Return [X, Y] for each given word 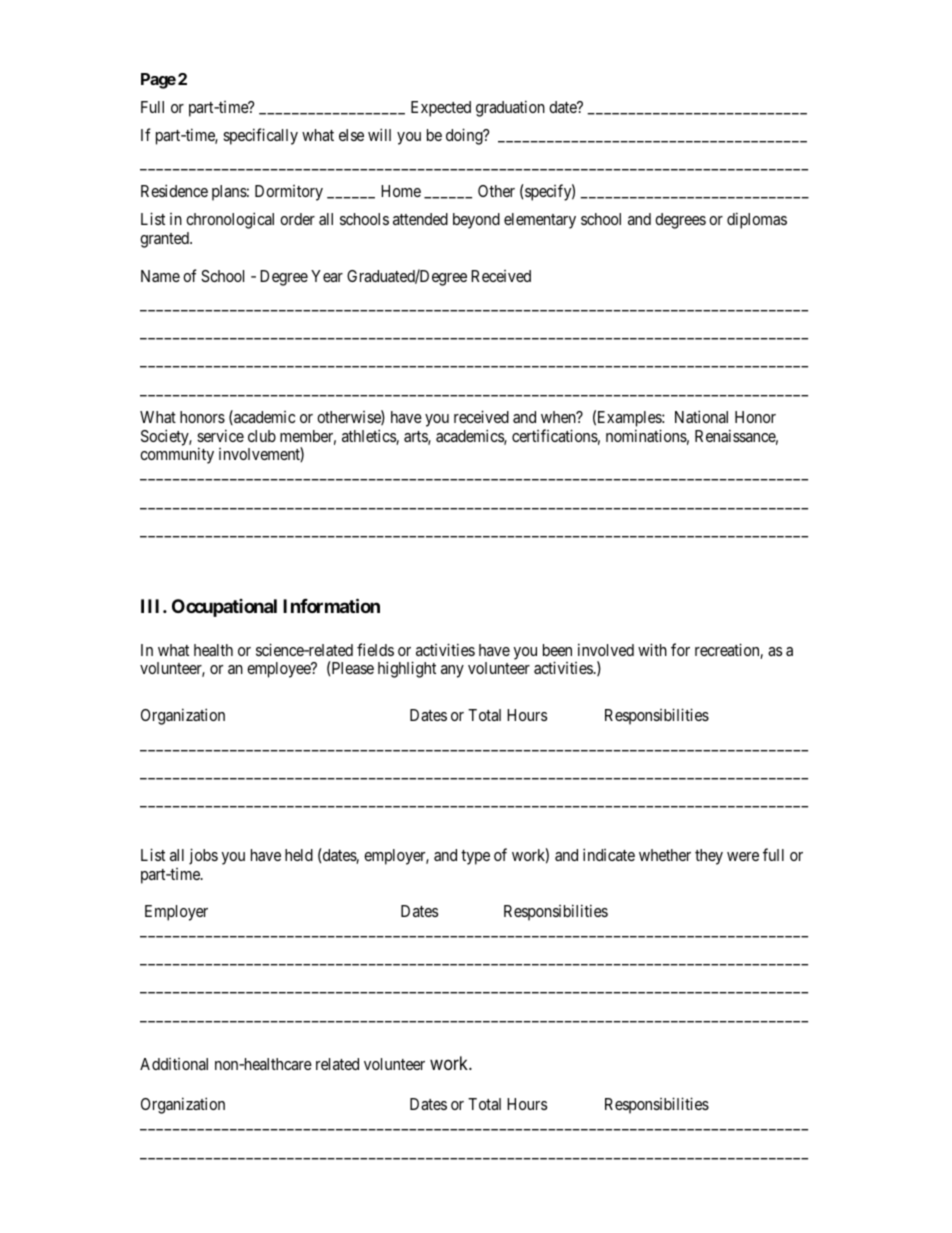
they [709, 857]
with [652, 649]
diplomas [757, 220]
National [701, 416]
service [220, 435]
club [262, 436]
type [475, 857]
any [452, 671]
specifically [260, 136]
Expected [441, 109]
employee [280, 670]
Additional [174, 1064]
